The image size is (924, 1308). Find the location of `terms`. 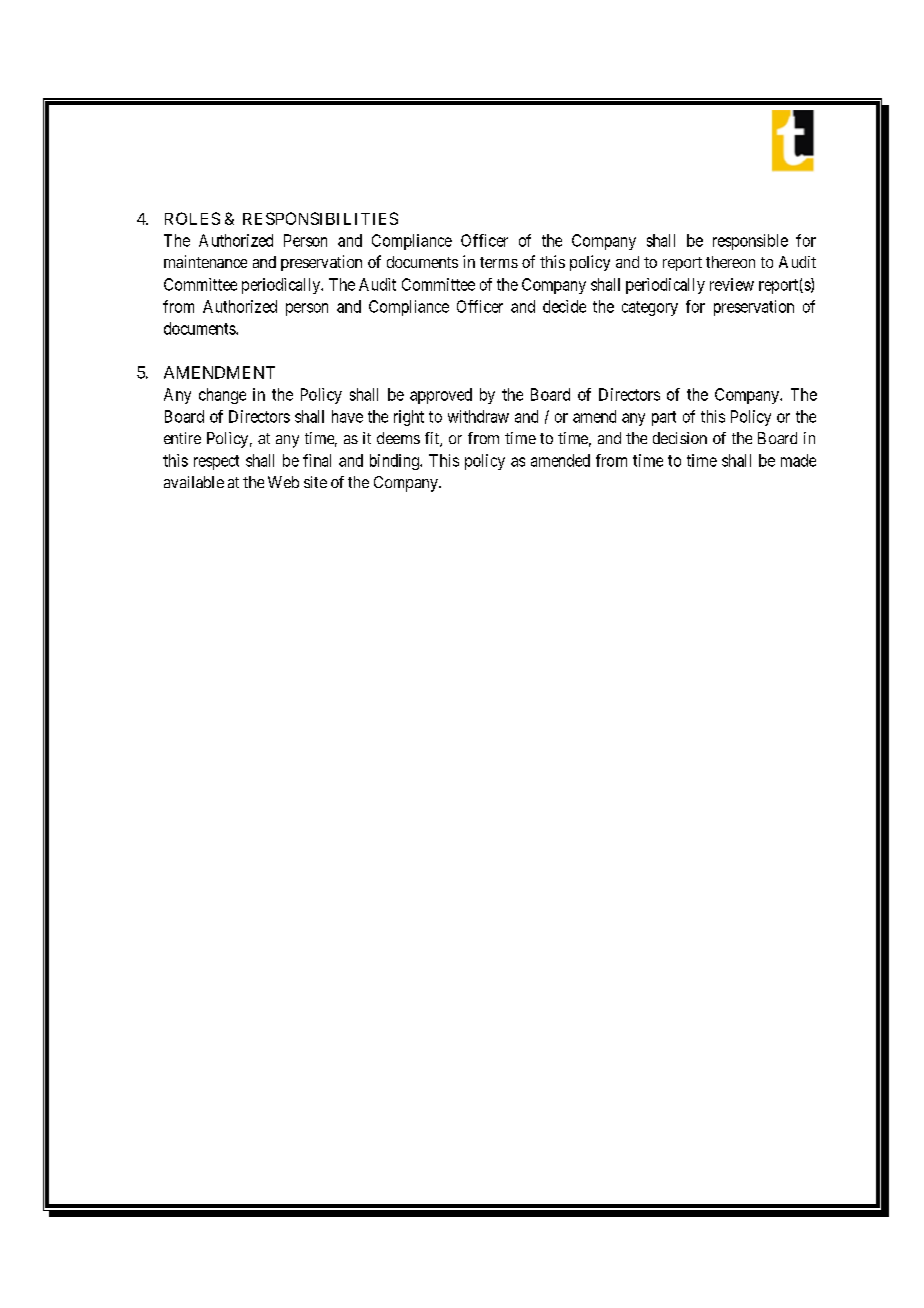

terms is located at coordinates (499, 262).
